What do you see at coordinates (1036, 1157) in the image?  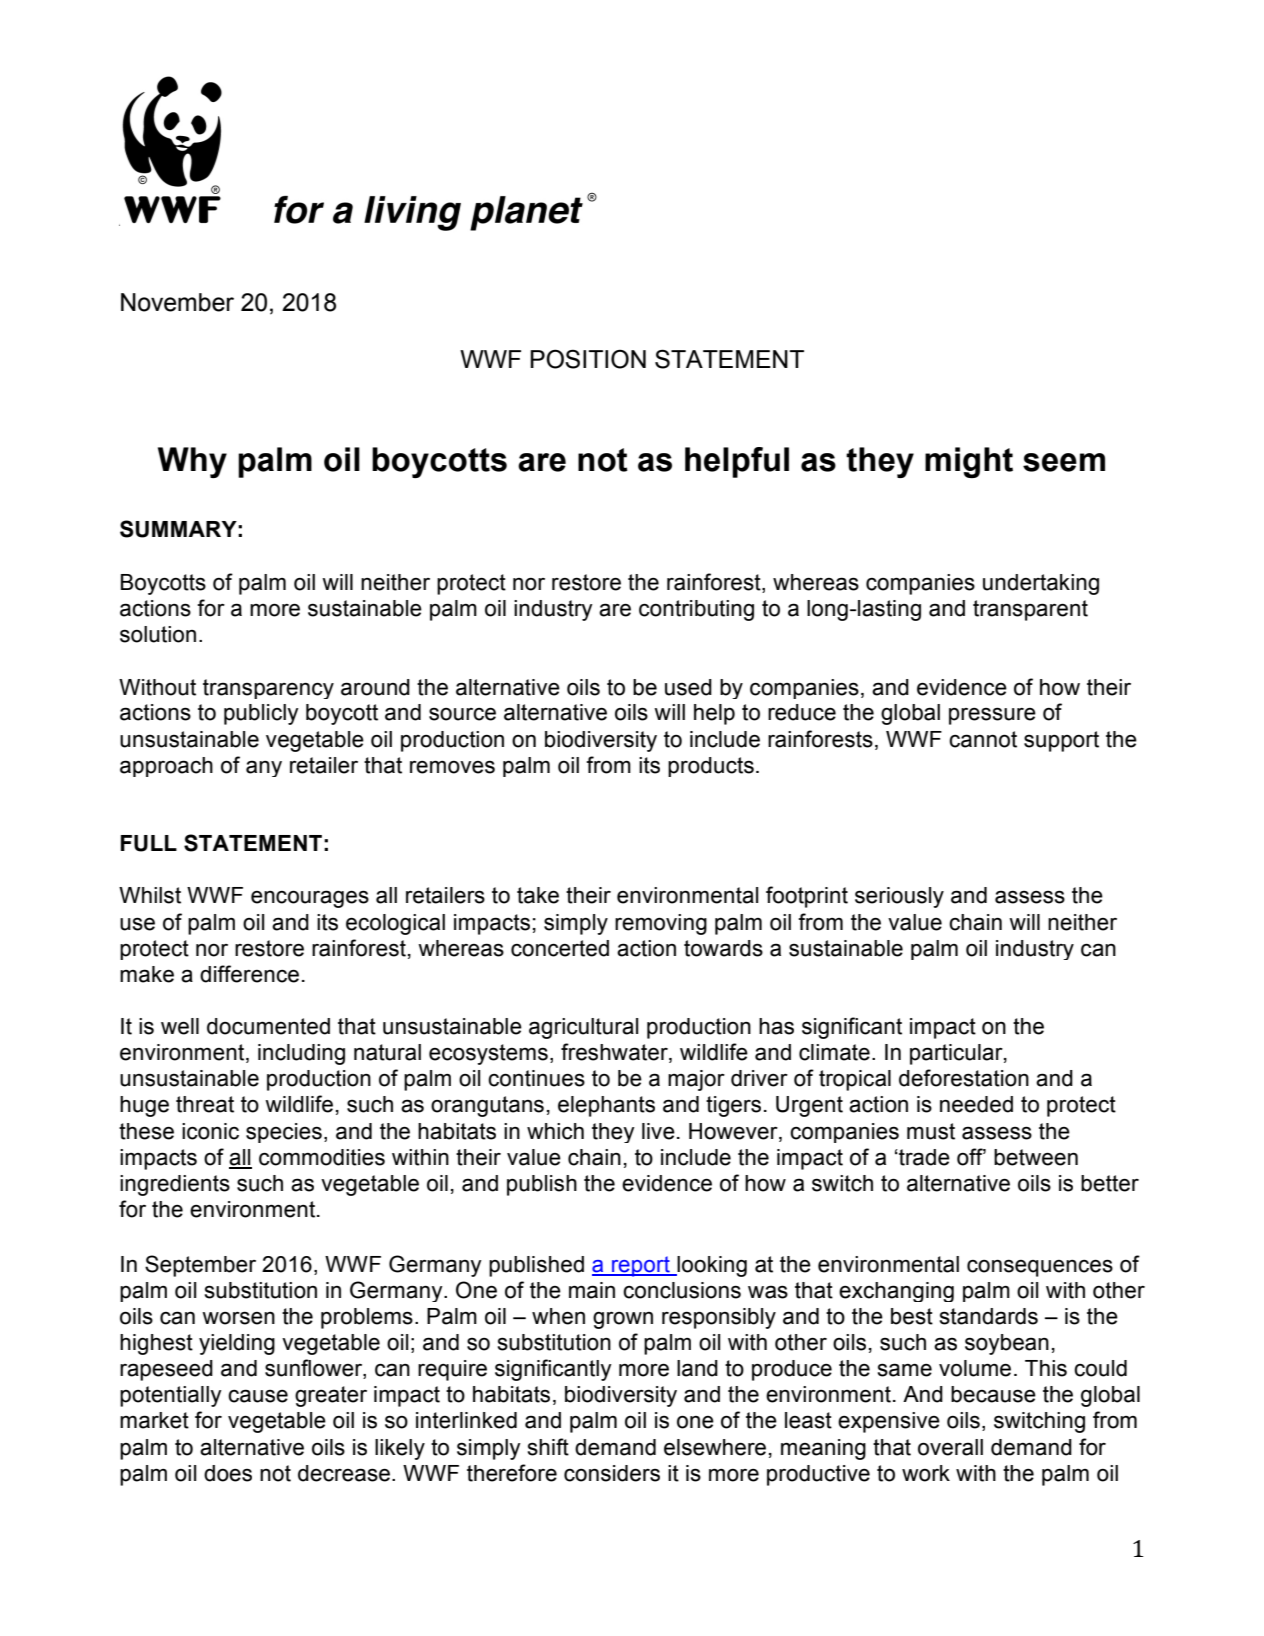 I see `between` at bounding box center [1036, 1157].
